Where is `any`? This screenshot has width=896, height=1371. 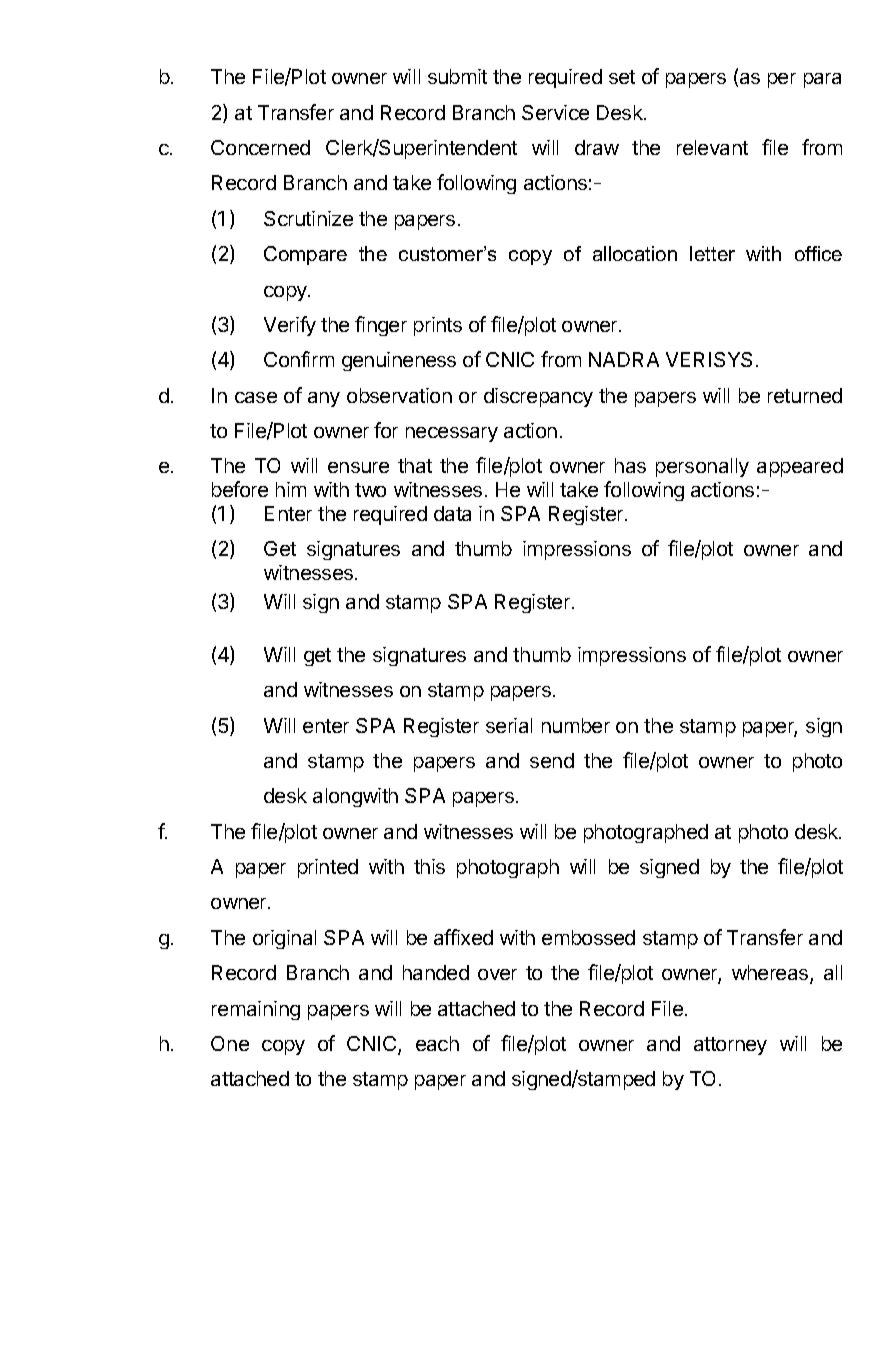
any is located at coordinates (324, 399).
